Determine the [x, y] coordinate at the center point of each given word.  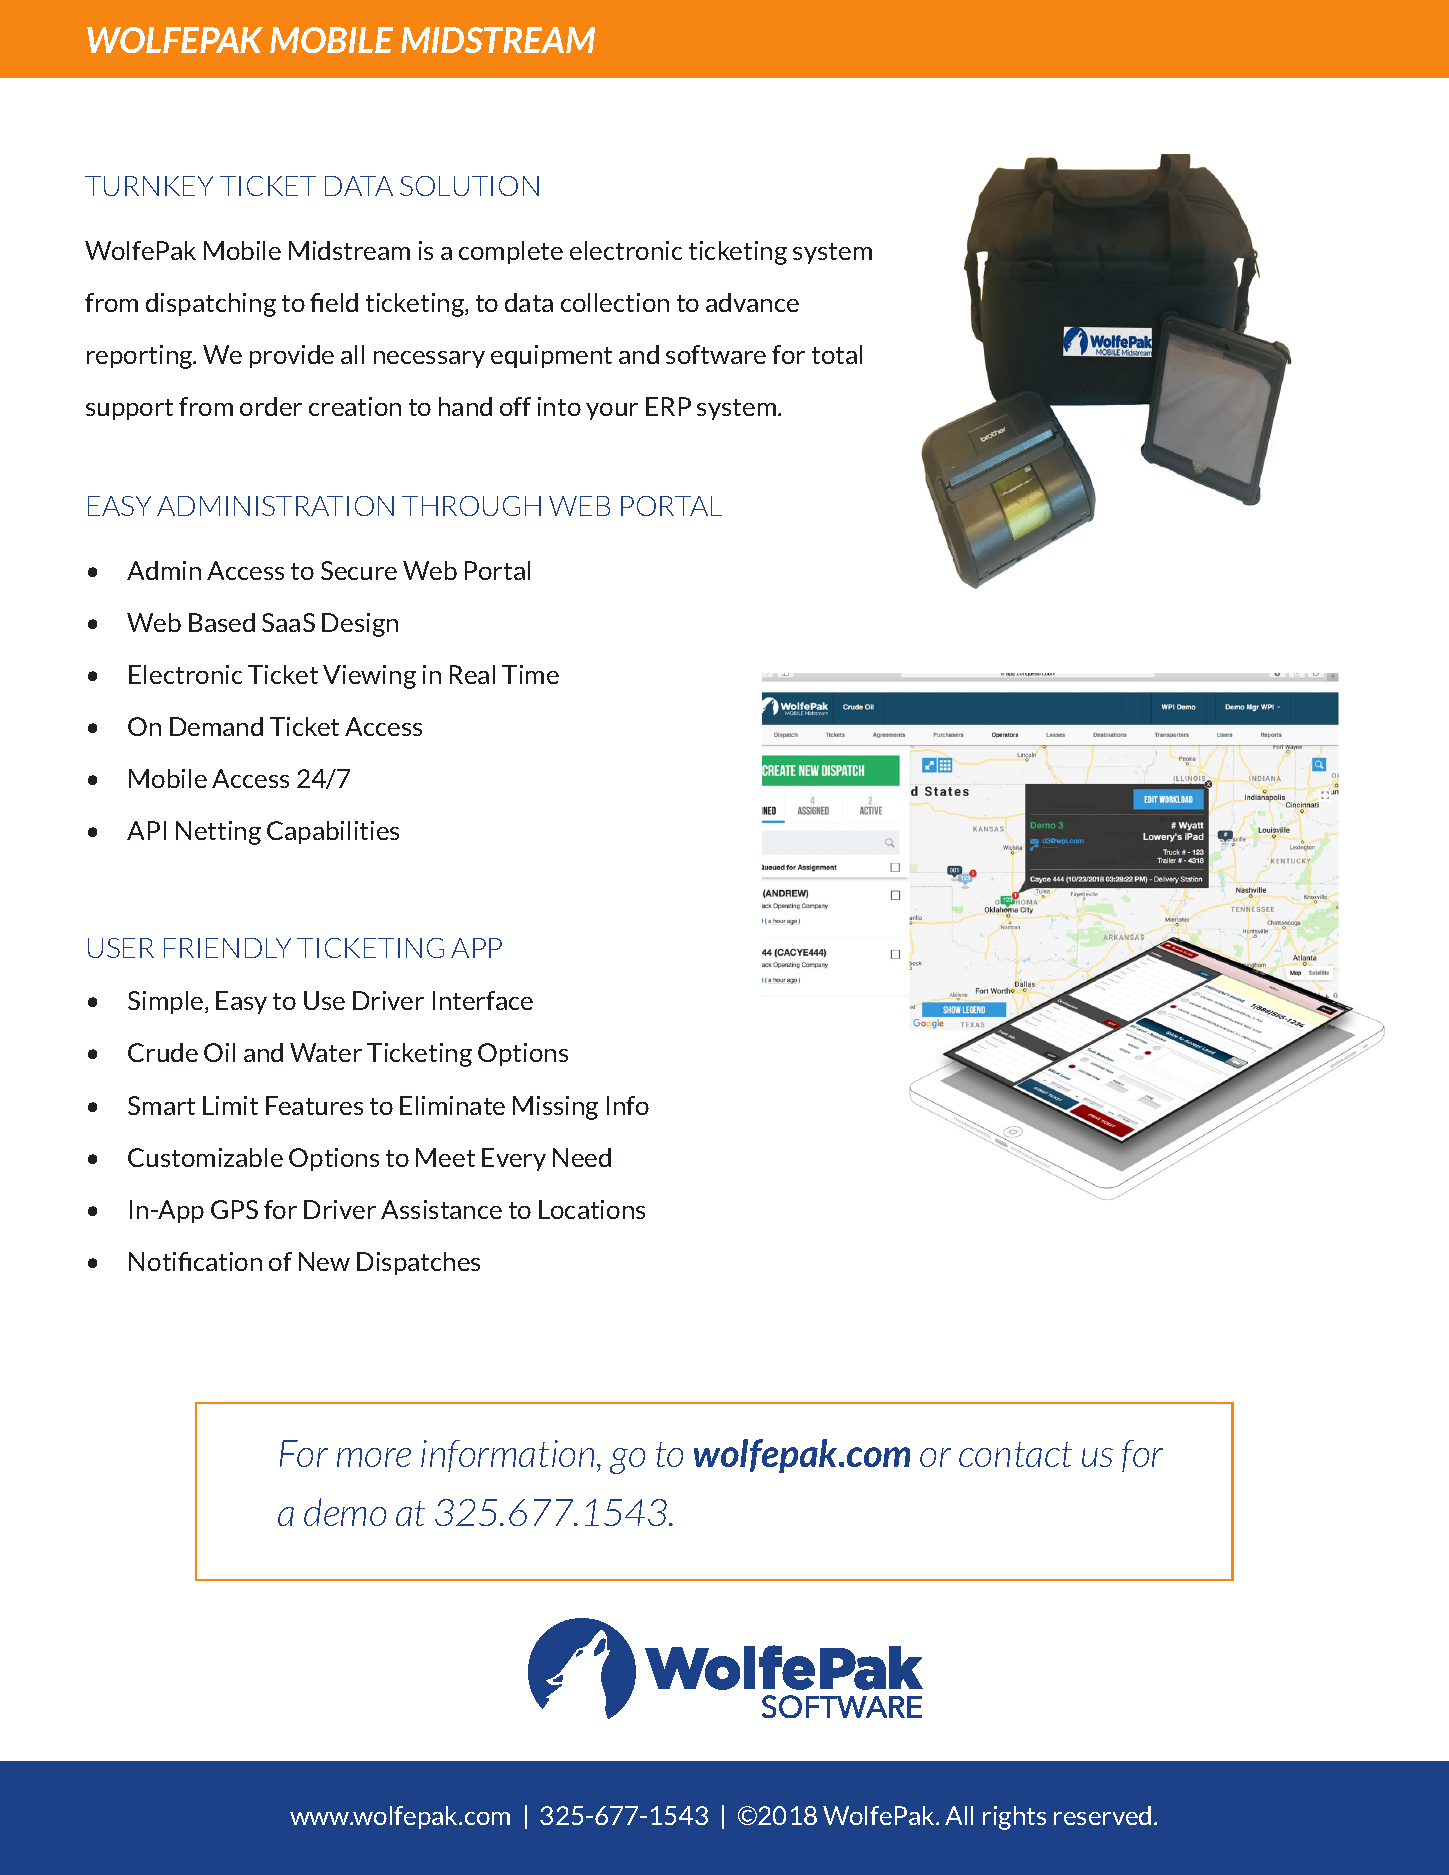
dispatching [211, 305]
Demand [216, 726]
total [837, 354]
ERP [668, 406]
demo [345, 1512]
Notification [195, 1261]
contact [1015, 1454]
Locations [592, 1209]
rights [1014, 1818]
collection [615, 302]
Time [530, 674]
